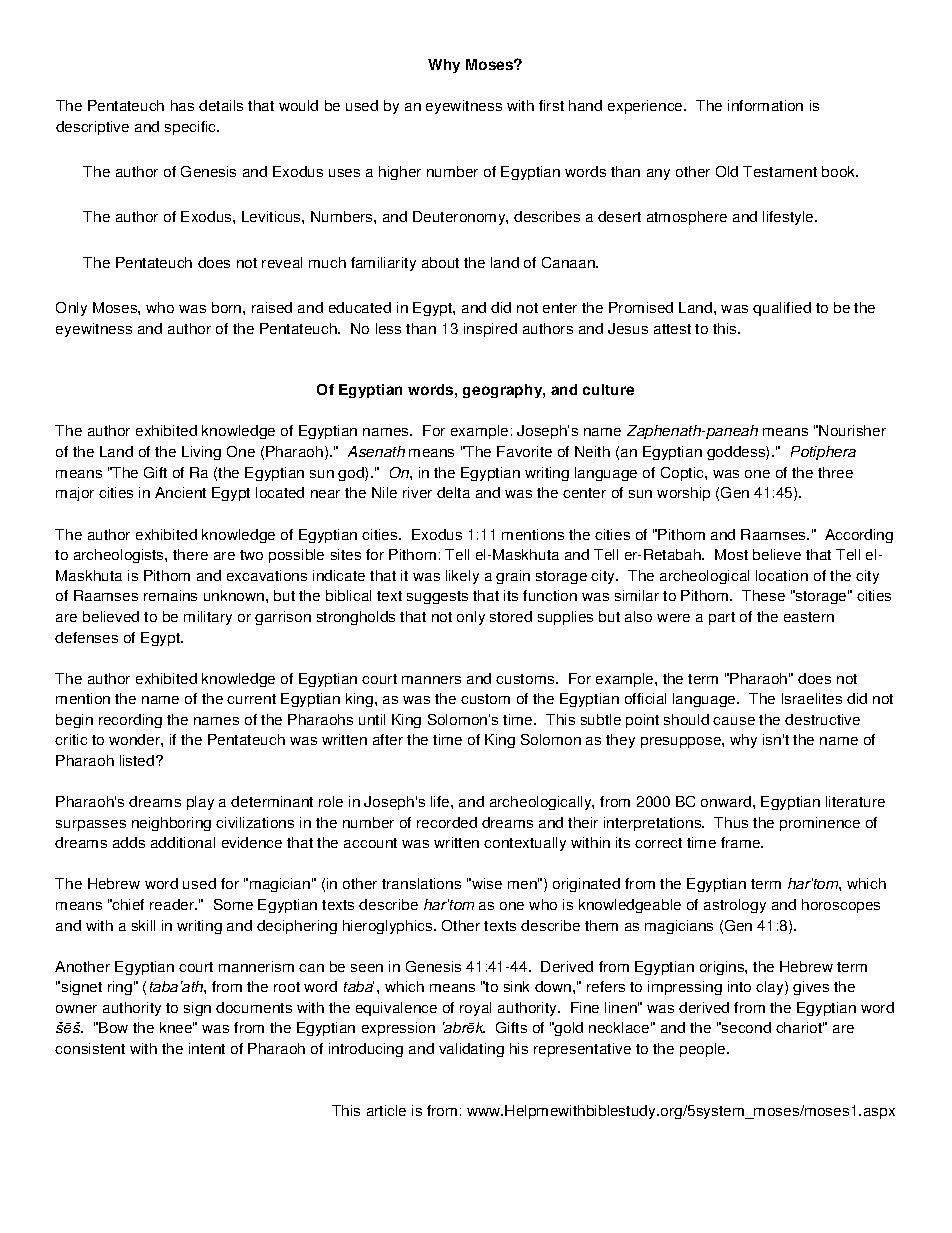 This document has height=1233, width=952. Describe the element at coordinates (726, 801) in the document. I see `onward` at that location.
